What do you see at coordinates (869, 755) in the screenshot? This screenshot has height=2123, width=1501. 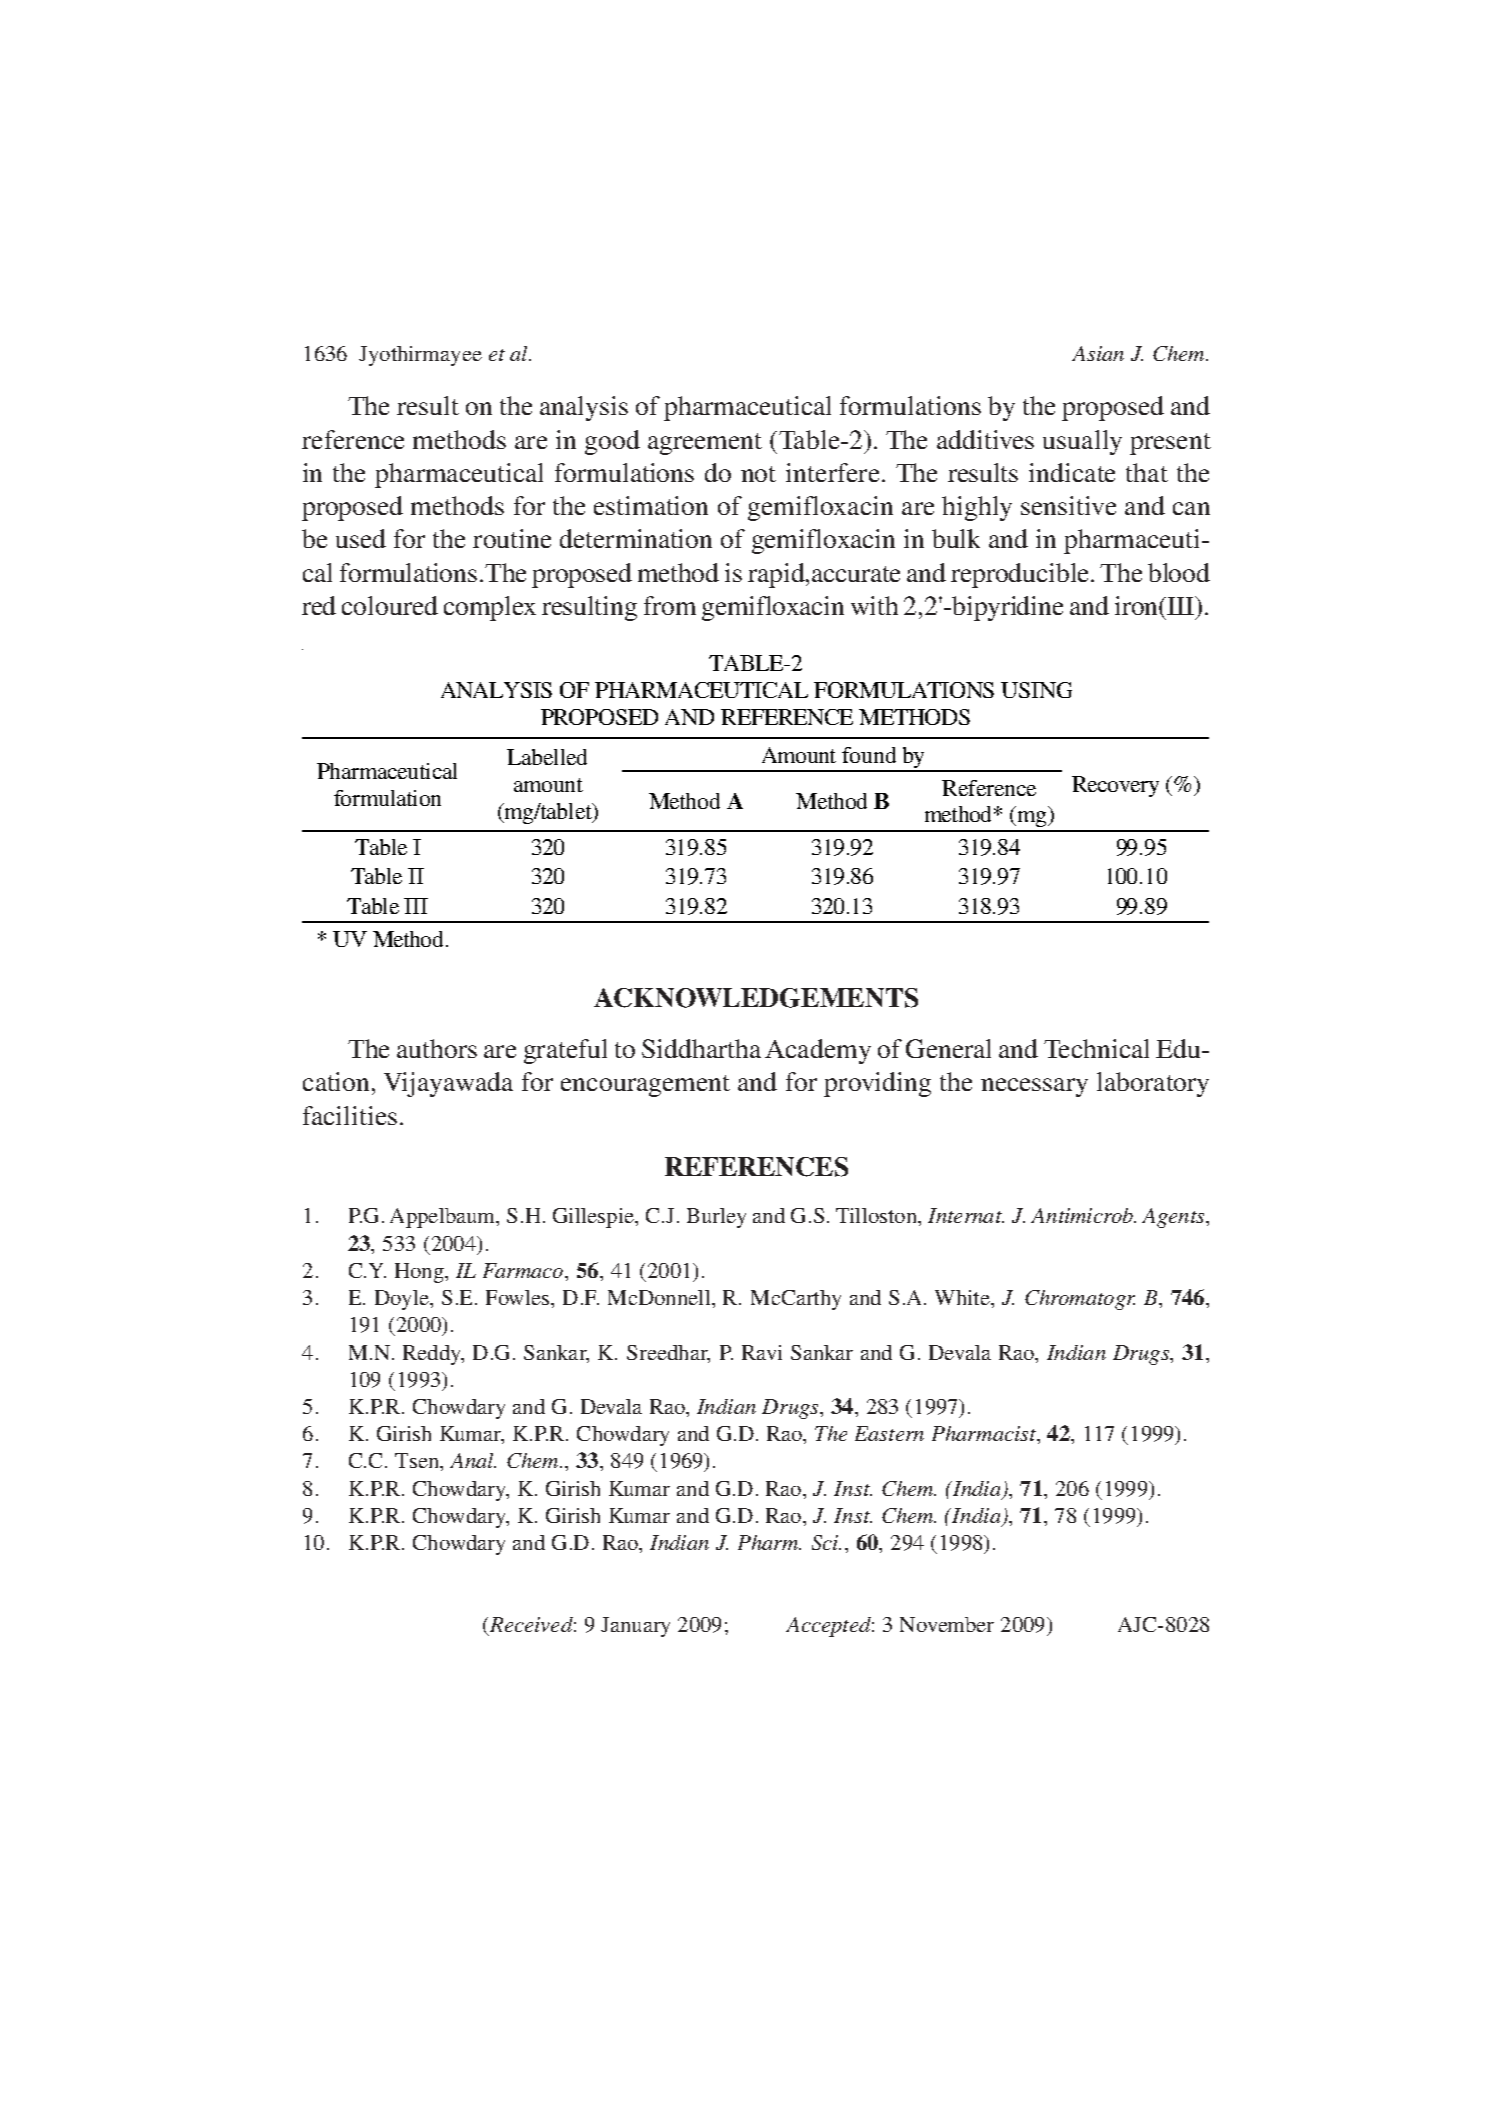 I see `found` at bounding box center [869, 755].
